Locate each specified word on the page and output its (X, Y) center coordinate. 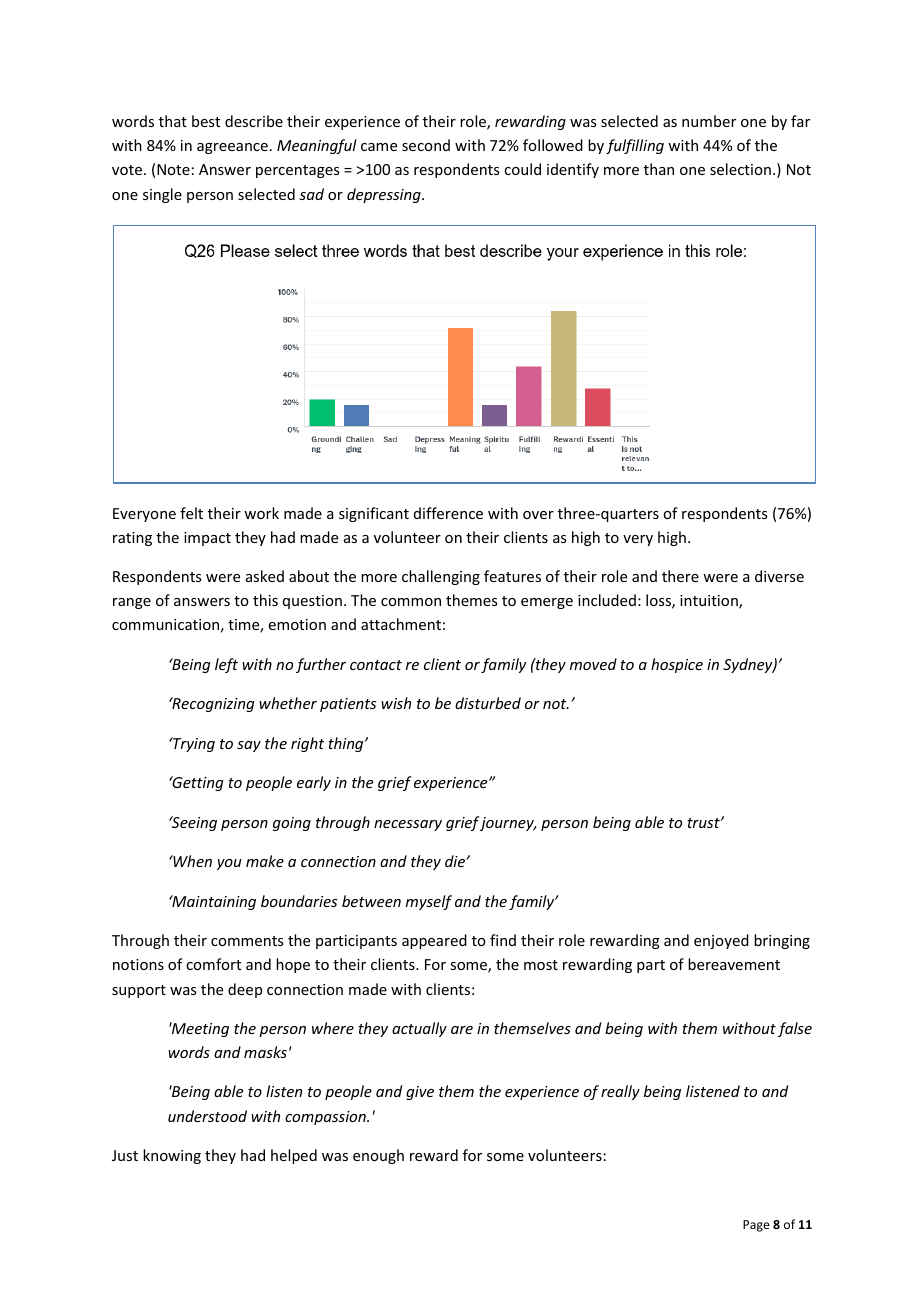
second (426, 145)
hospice (677, 665)
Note (173, 169)
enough (378, 1156)
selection (740, 169)
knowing (172, 1156)
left (226, 665)
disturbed (488, 703)
